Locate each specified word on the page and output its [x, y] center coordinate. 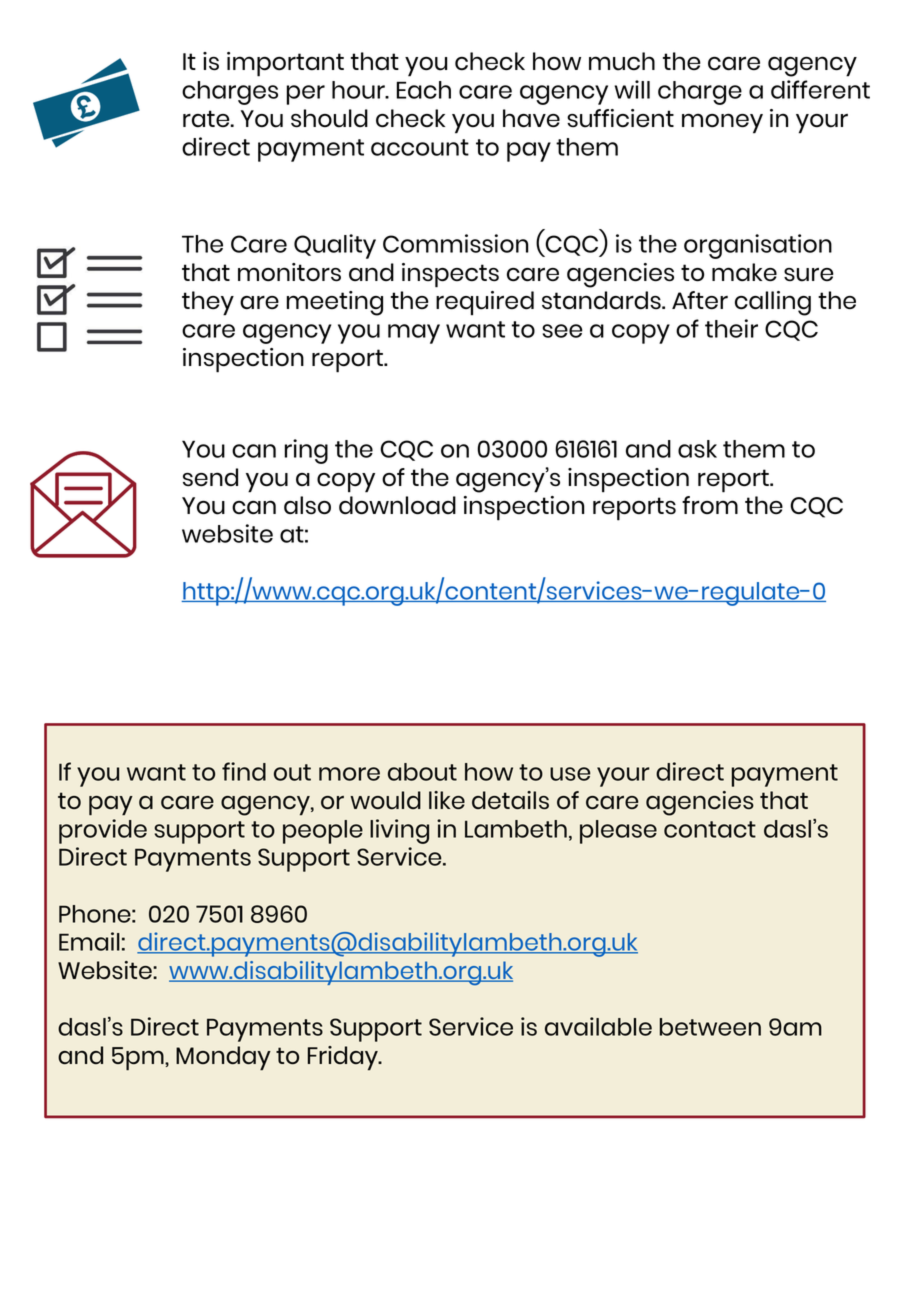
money [722, 123]
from [710, 505]
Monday [223, 1058]
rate [207, 118]
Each [423, 90]
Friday [344, 1058]
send [210, 477]
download [397, 505]
